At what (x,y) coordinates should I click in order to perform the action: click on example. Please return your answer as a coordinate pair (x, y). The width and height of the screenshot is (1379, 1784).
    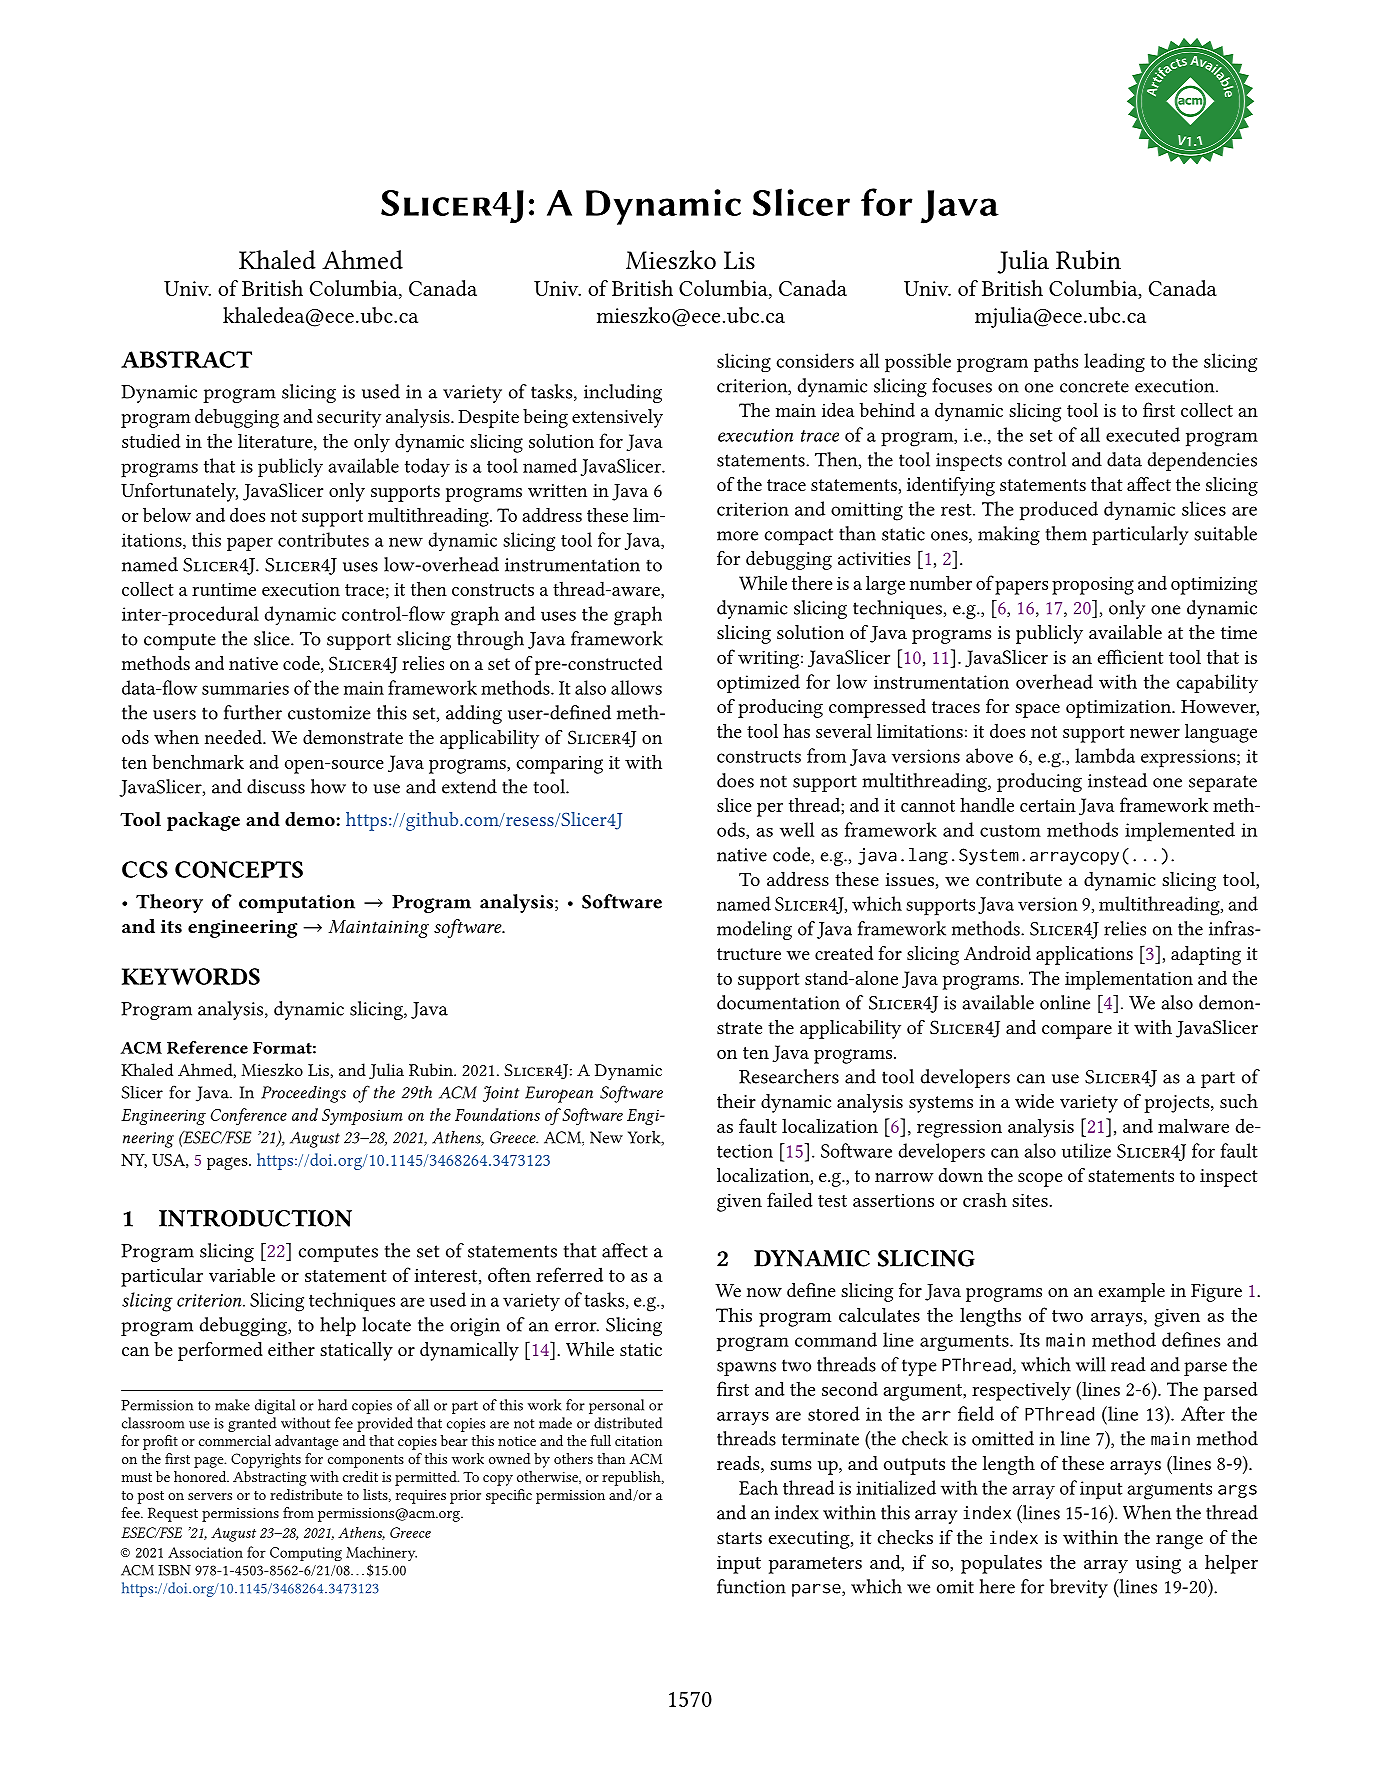
    Looking at the image, I should click on (1132, 1292).
